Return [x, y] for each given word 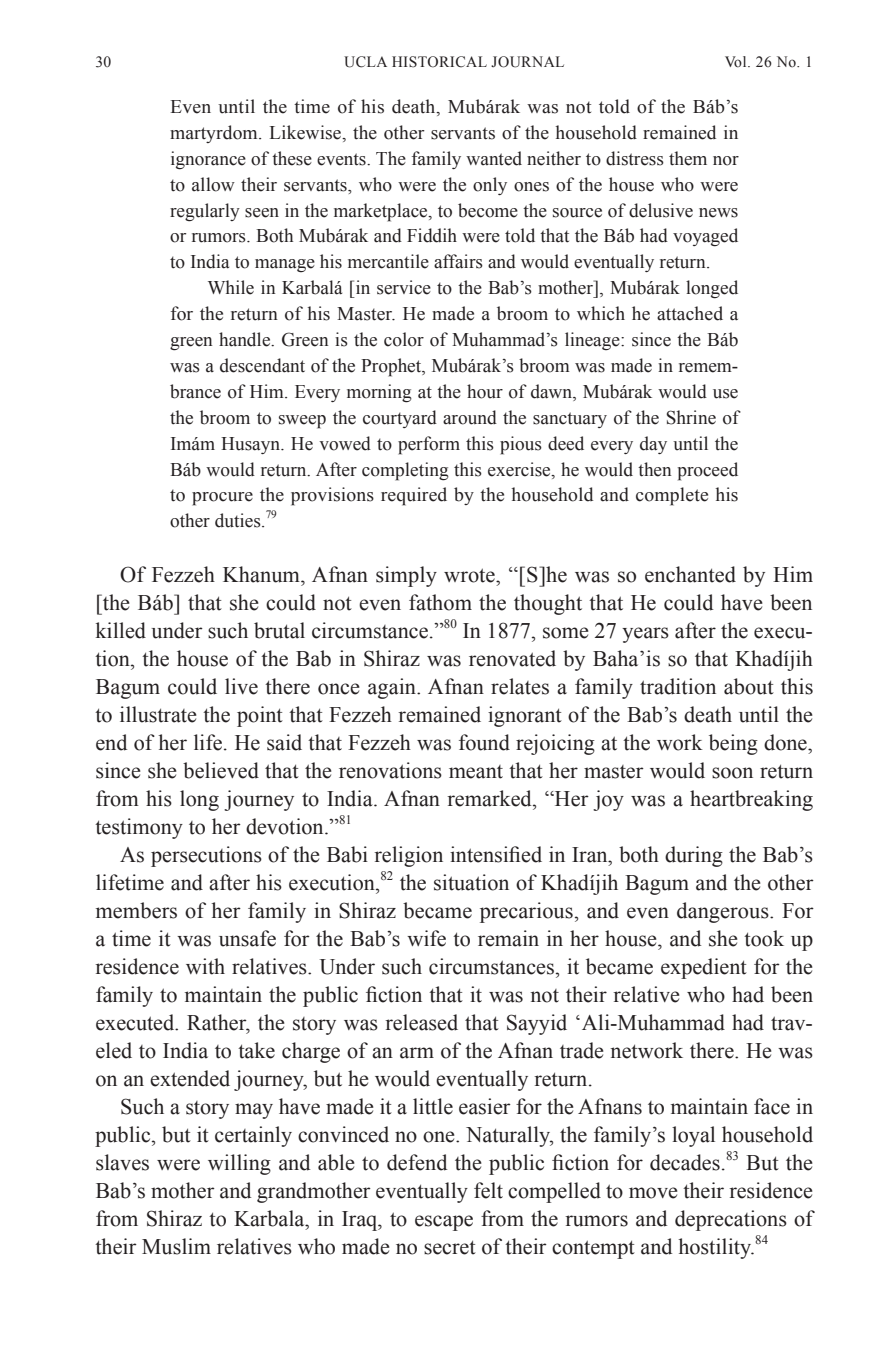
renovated [512, 658]
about [749, 686]
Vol [737, 62]
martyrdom [215, 134]
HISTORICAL [439, 62]
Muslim [176, 1246]
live [241, 686]
